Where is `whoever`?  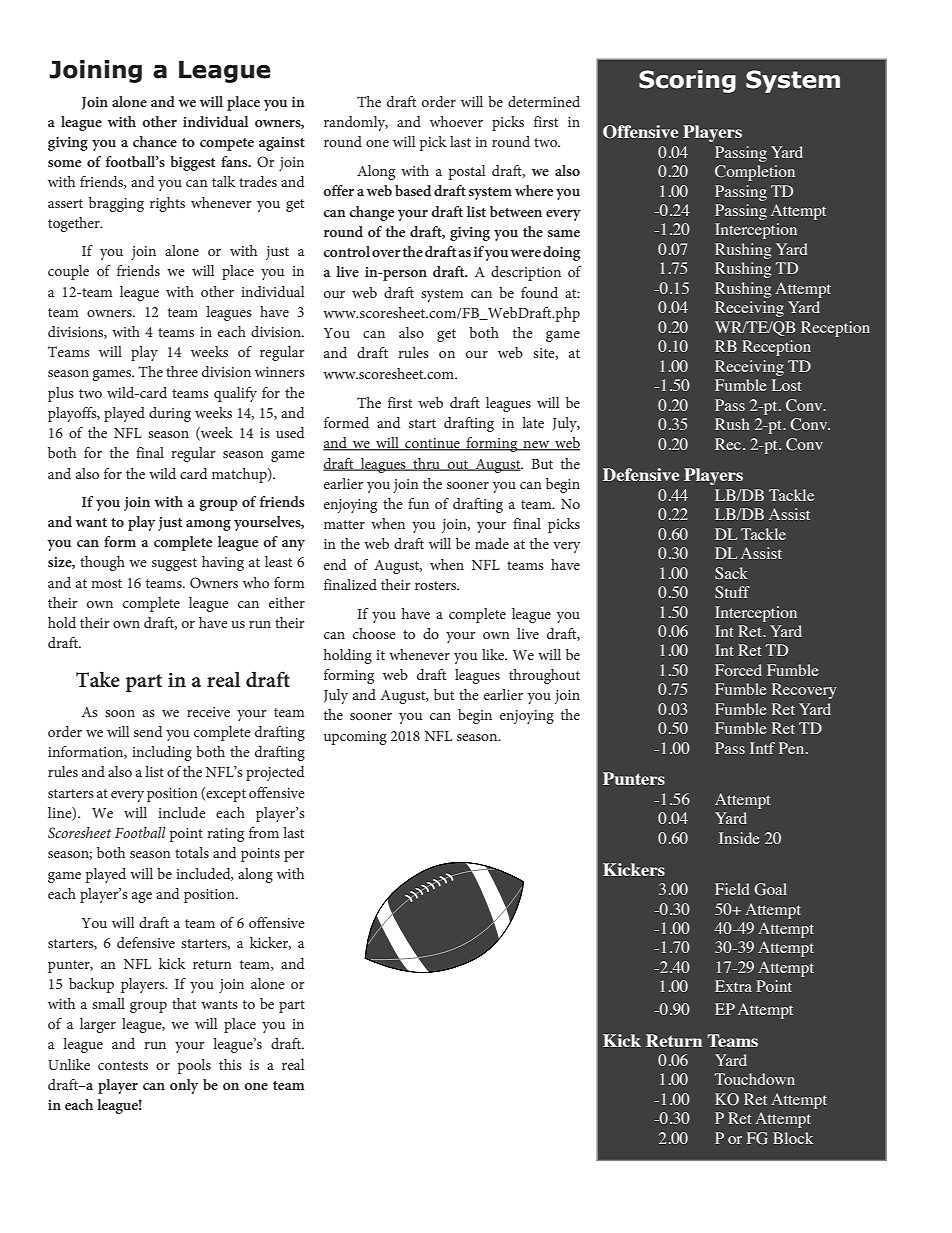
whoever is located at coordinates (456, 121).
